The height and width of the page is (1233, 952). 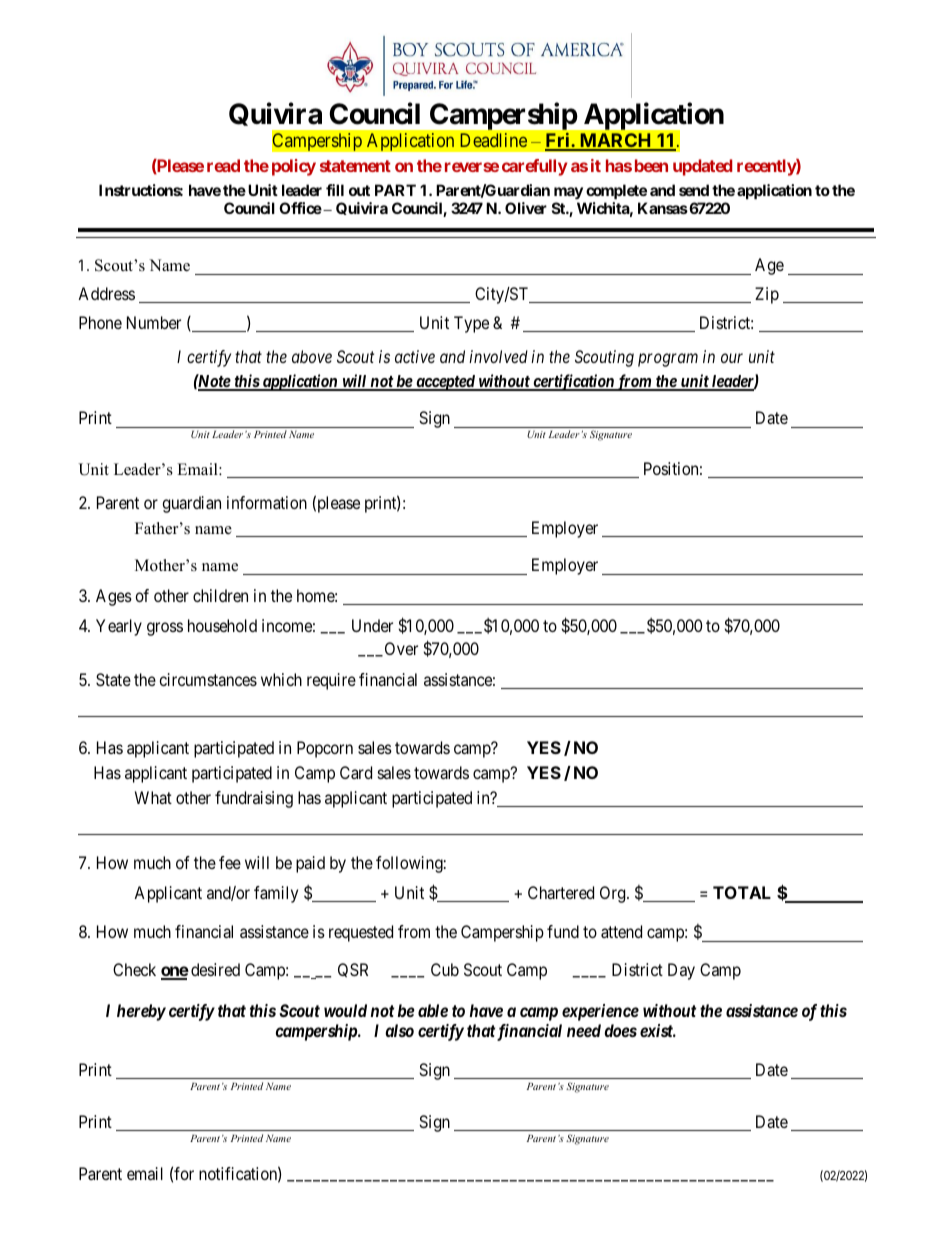 What do you see at coordinates (356, 772) in the page?
I see `Card` at bounding box center [356, 772].
